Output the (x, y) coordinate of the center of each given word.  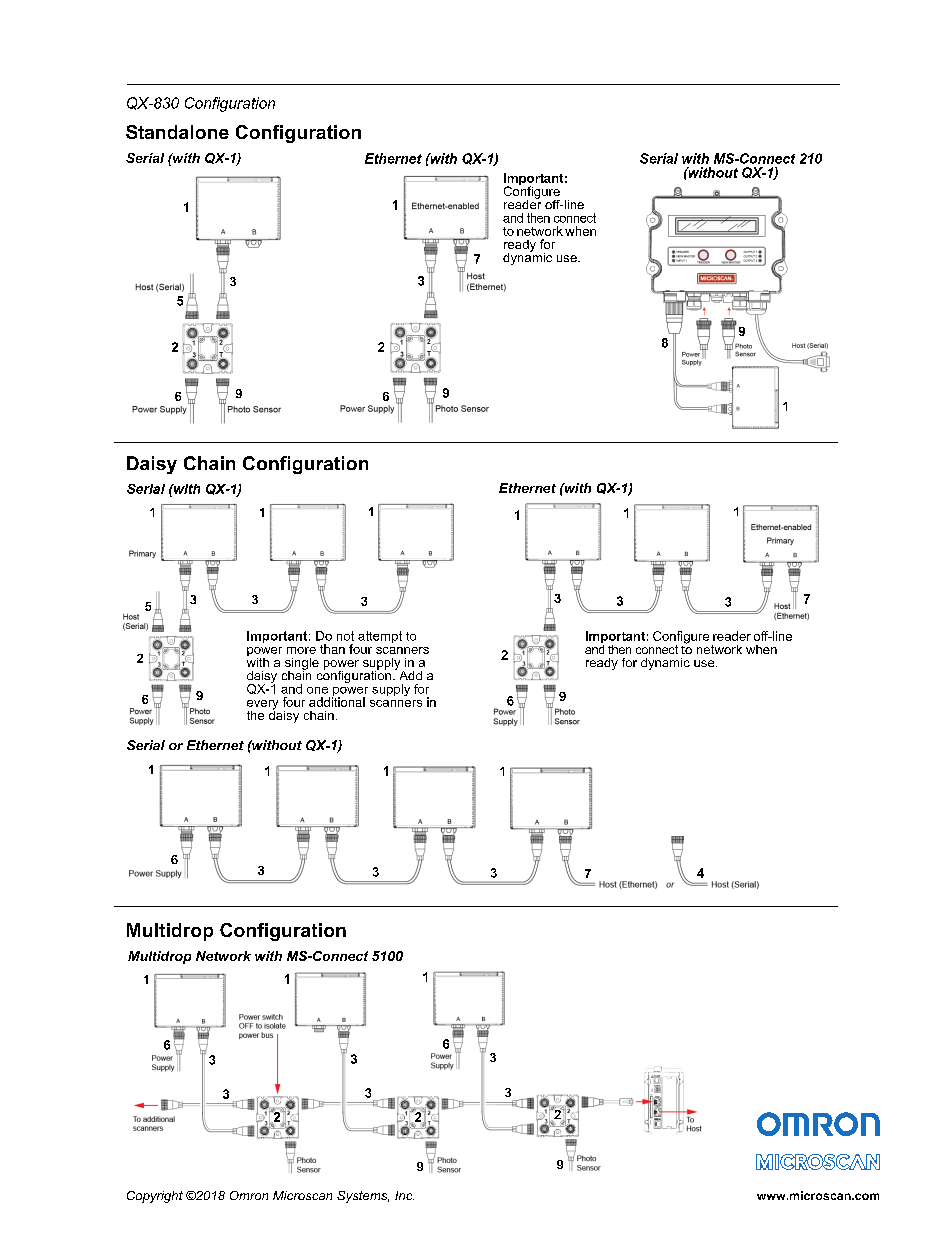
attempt (380, 637)
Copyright (155, 1197)
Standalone (177, 132)
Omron (249, 1195)
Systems (363, 1197)
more (301, 650)
